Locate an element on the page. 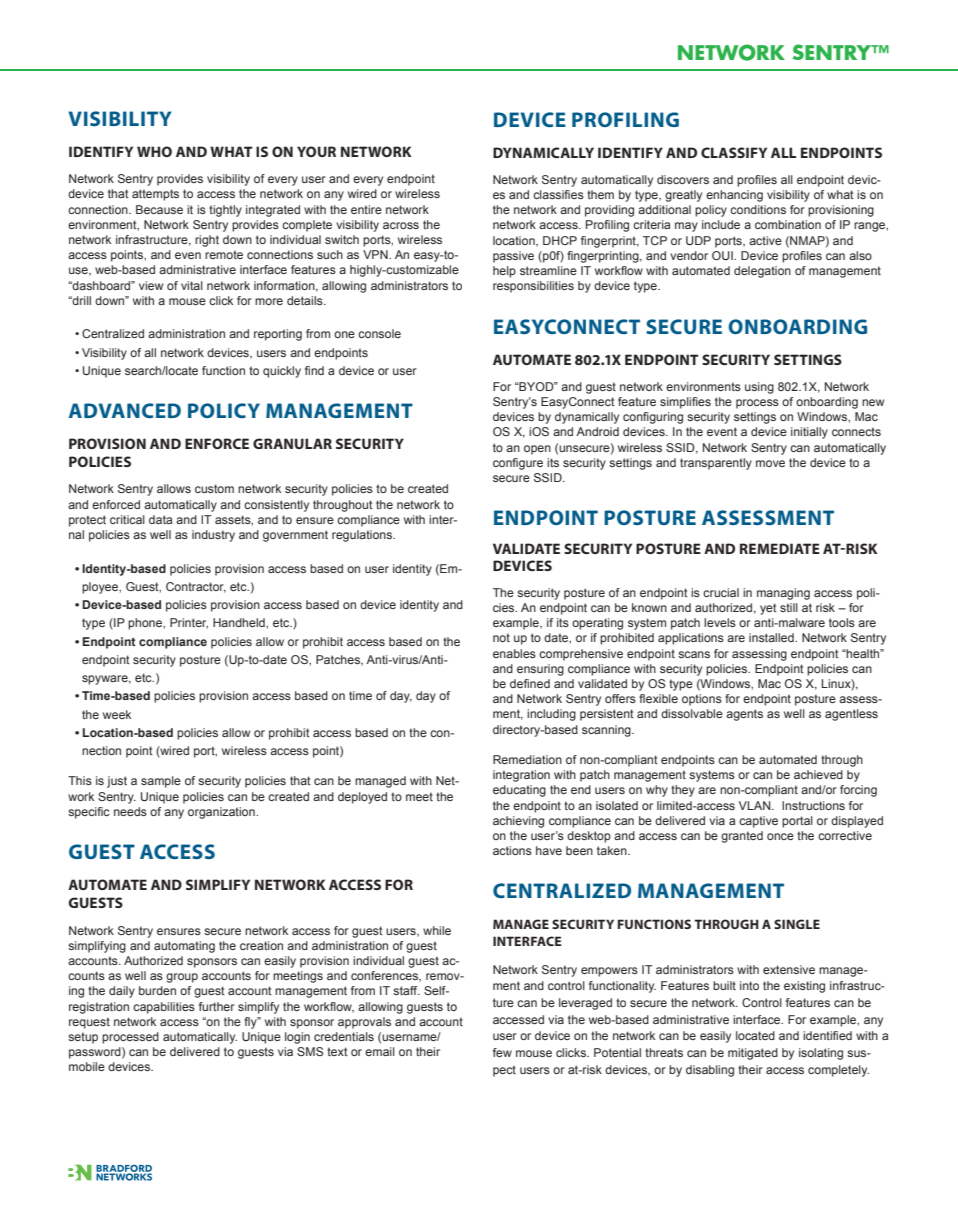 Image resolution: width=958 pixels, height=1232 pixels. few is located at coordinates (502, 1052).
